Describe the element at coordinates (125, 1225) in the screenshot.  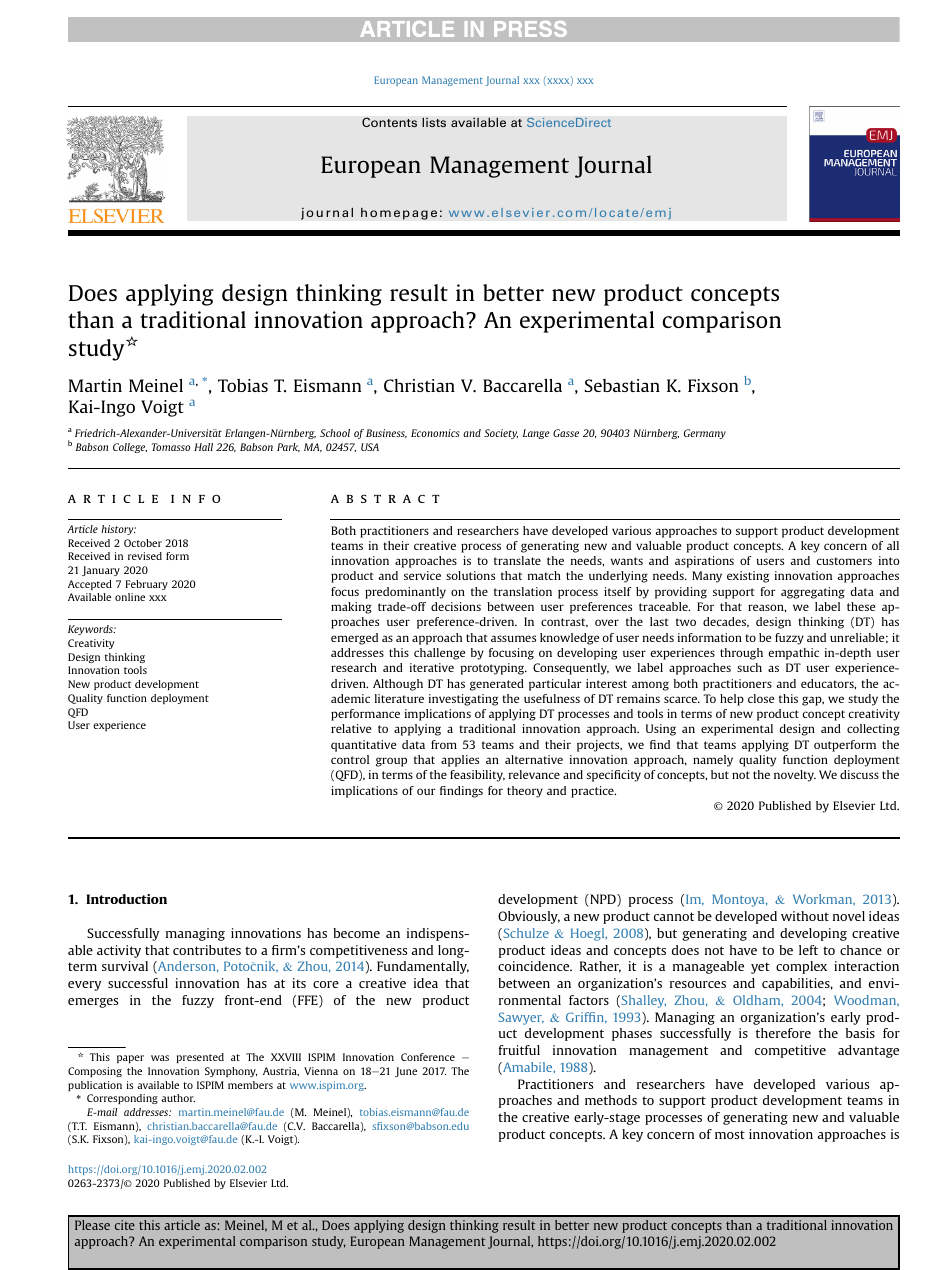
I see `cite` at that location.
